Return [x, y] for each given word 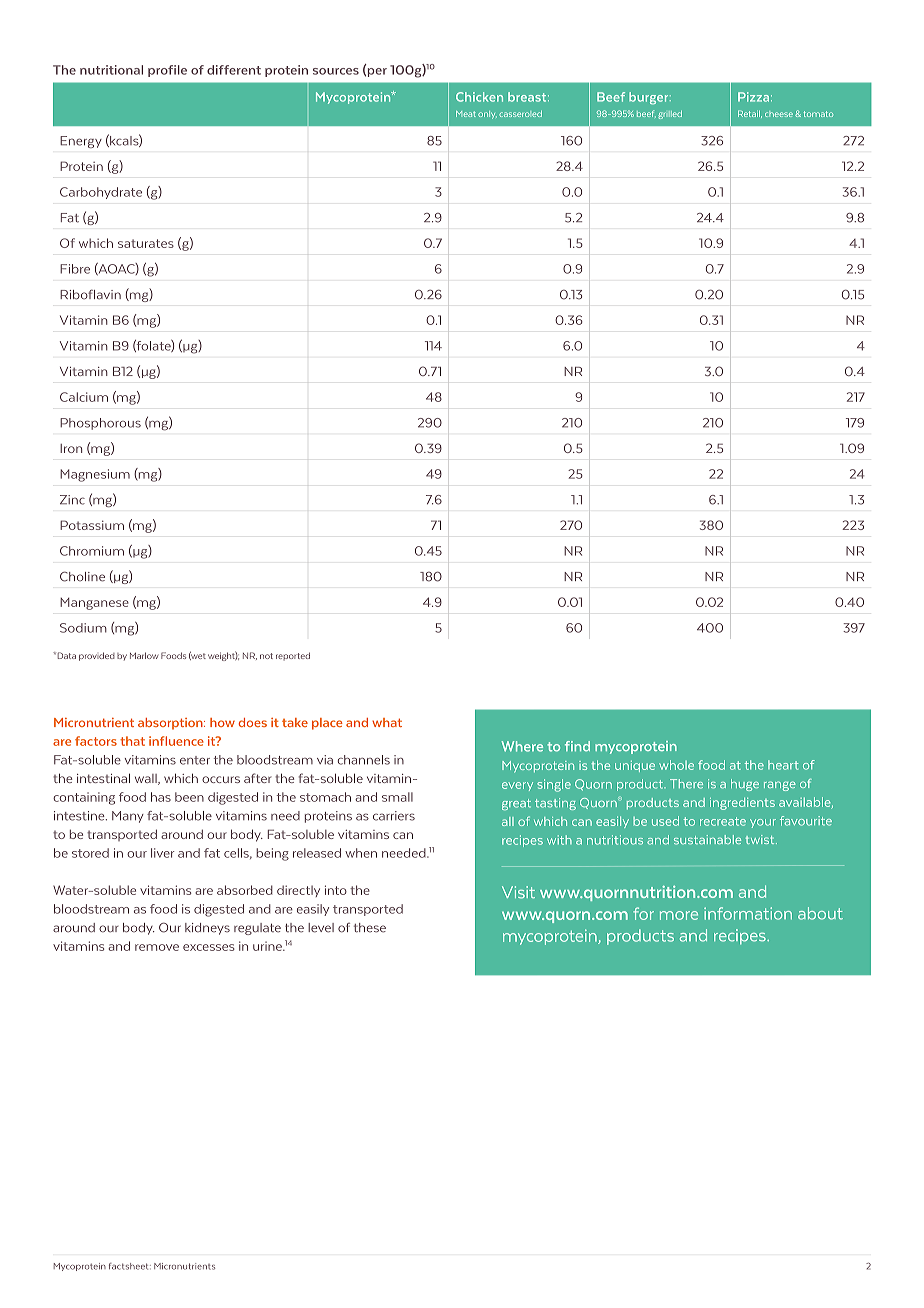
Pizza [755, 97]
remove [157, 947]
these [370, 928]
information [748, 913]
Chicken [479, 97]
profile [167, 71]
